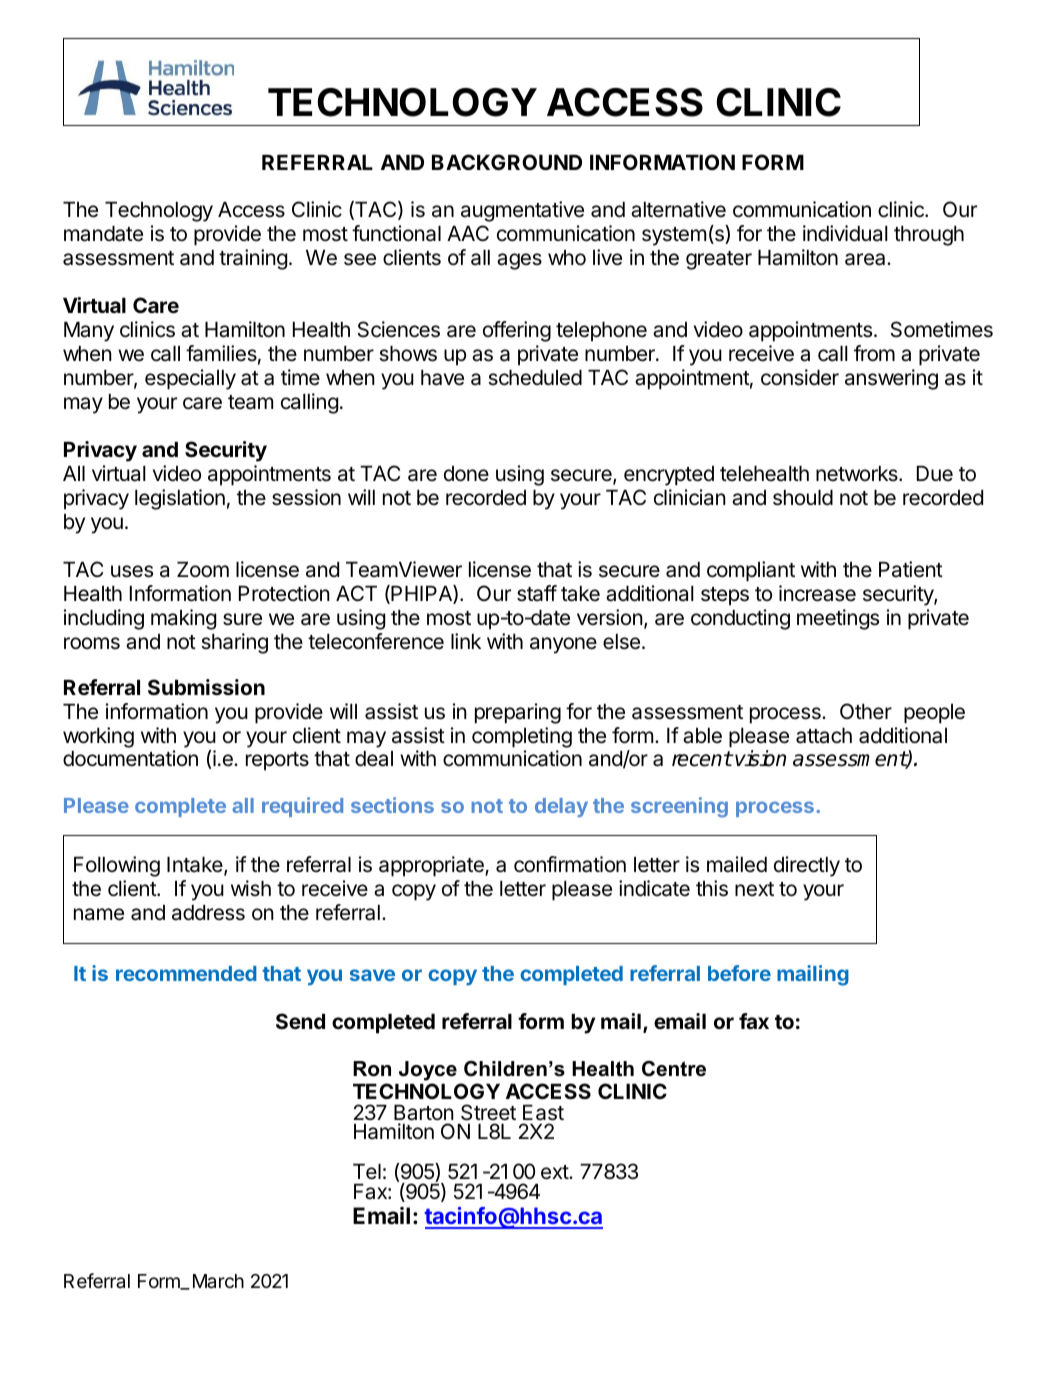 Image resolution: width=1064 pixels, height=1377 pixels. What do you see at coordinates (537, 593) in the document?
I see `staff` at bounding box center [537, 593].
